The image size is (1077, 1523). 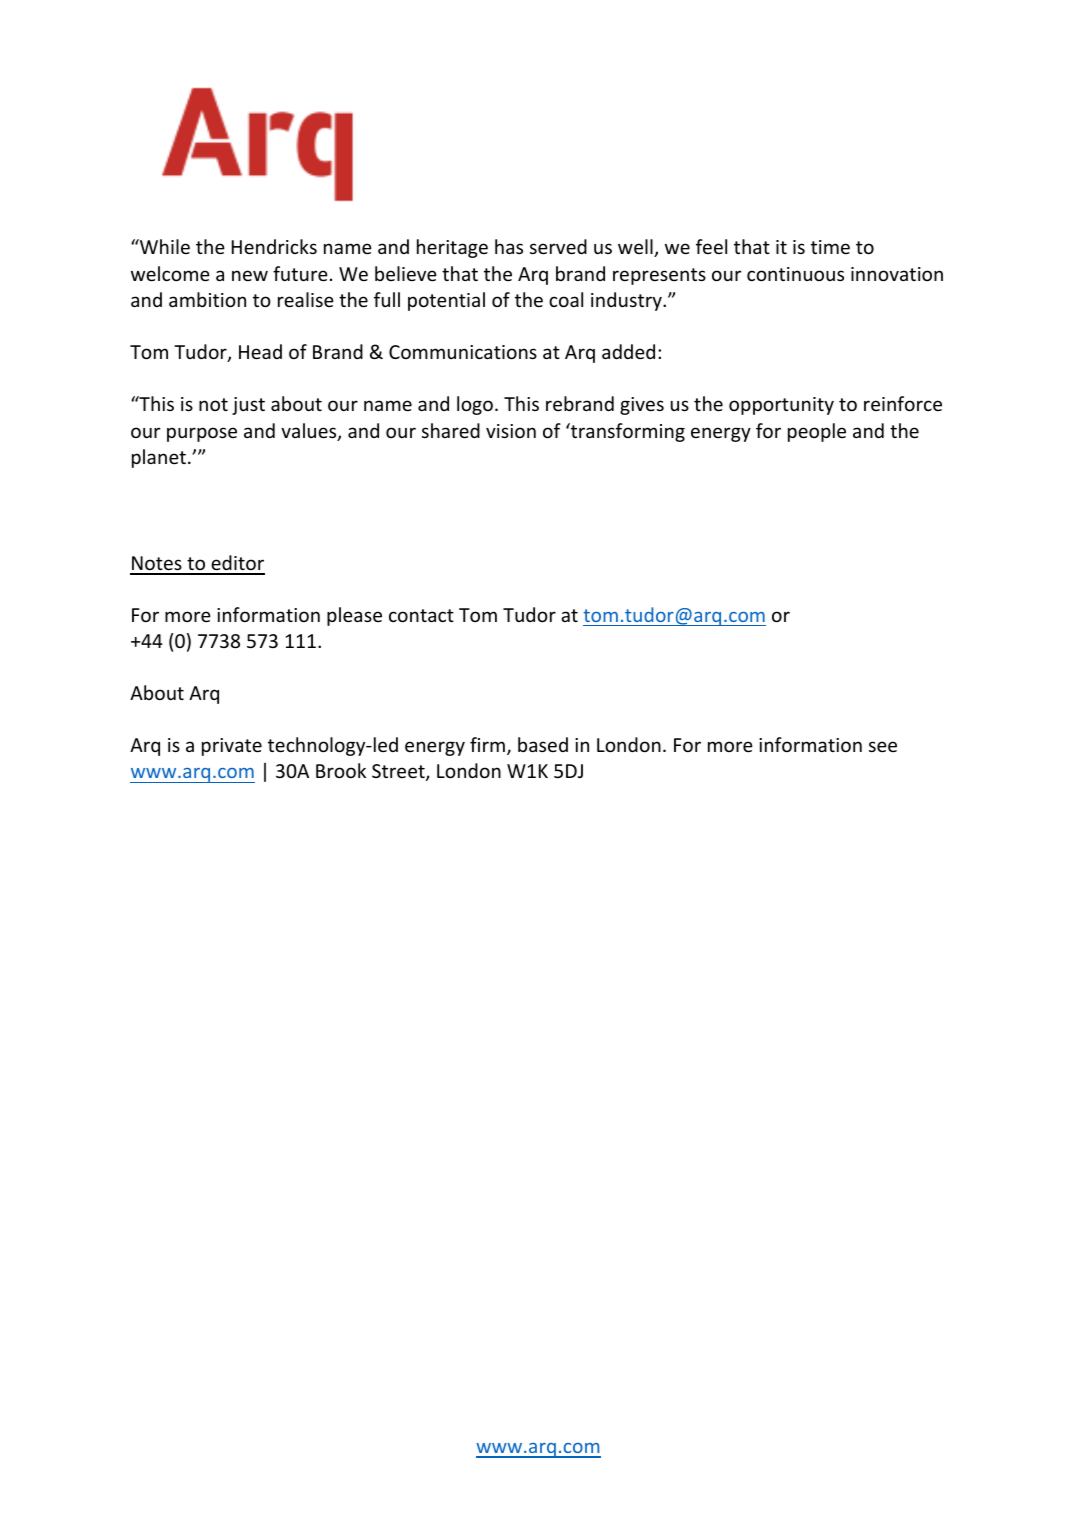 What do you see at coordinates (250, 275) in the page?
I see `new` at bounding box center [250, 275].
